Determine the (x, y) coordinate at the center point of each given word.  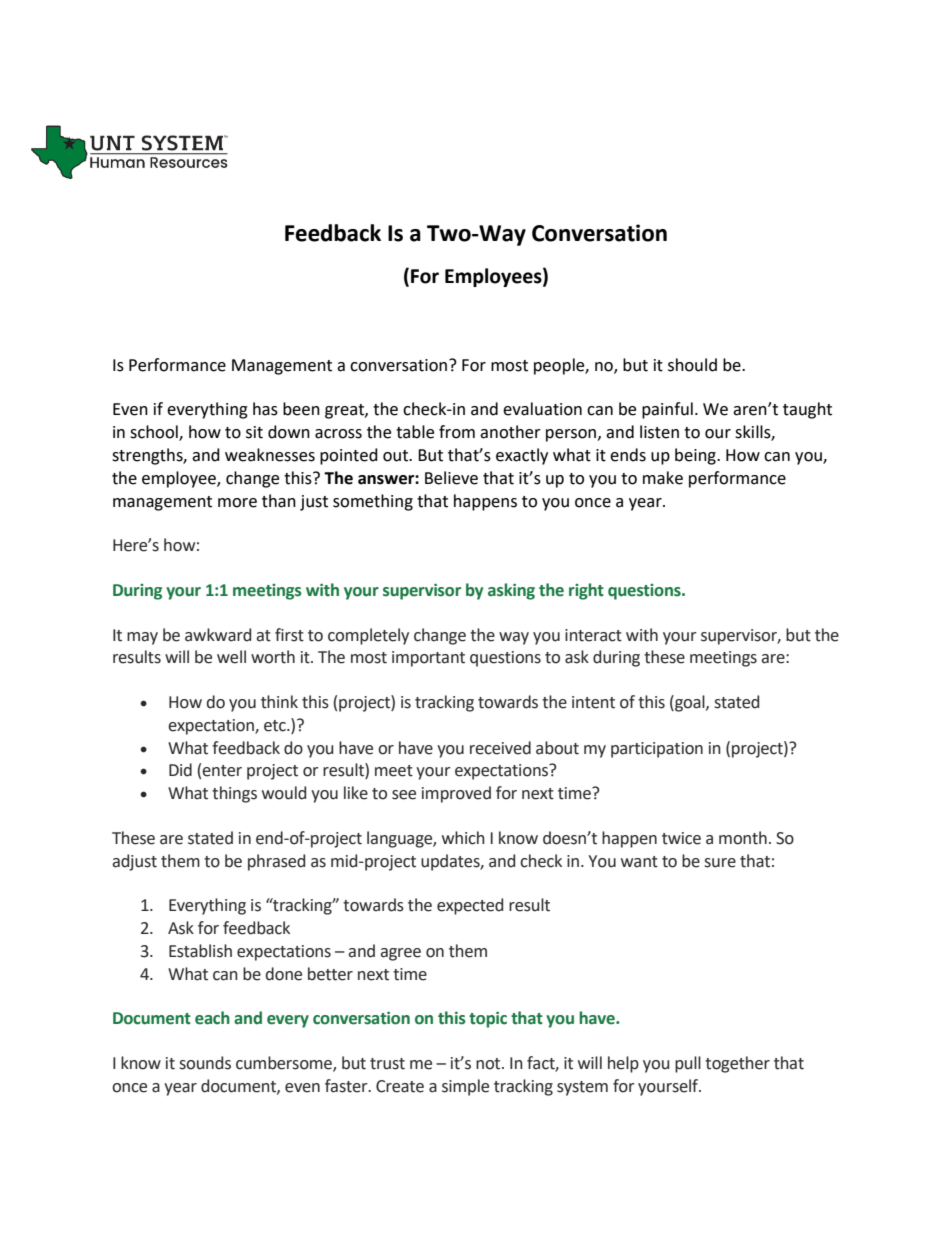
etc (276, 726)
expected (470, 906)
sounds (205, 1063)
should (692, 365)
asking (511, 591)
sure (720, 863)
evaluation (542, 409)
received (500, 748)
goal (690, 703)
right (586, 591)
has (265, 409)
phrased (276, 862)
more (237, 503)
